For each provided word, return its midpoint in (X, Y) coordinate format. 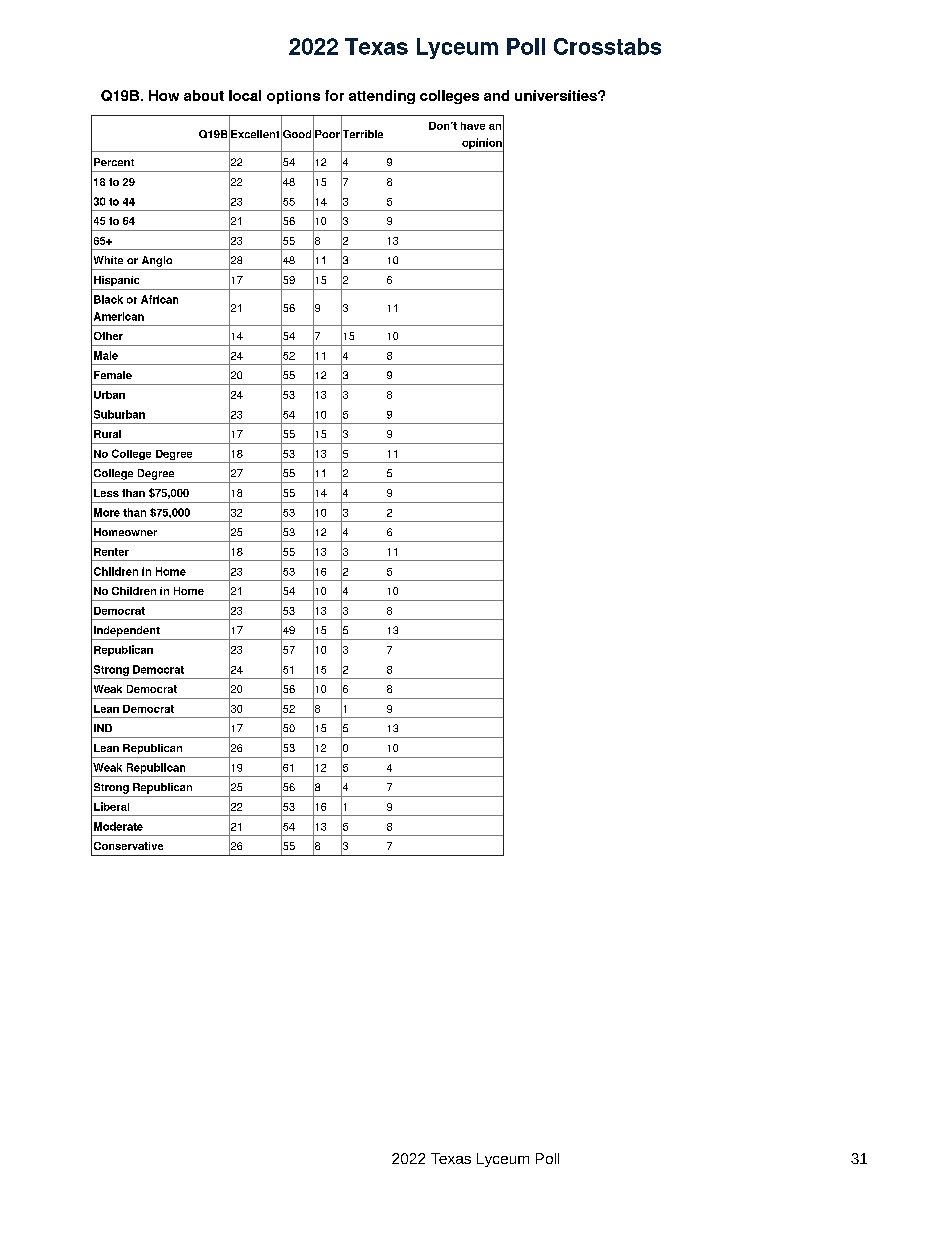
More (107, 512)
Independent (127, 631)
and (496, 95)
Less (106, 493)
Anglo (157, 261)
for (334, 95)
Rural (107, 434)
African (159, 299)
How (164, 95)
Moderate (118, 826)
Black (108, 299)
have (473, 126)
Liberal (111, 806)
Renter (111, 552)
